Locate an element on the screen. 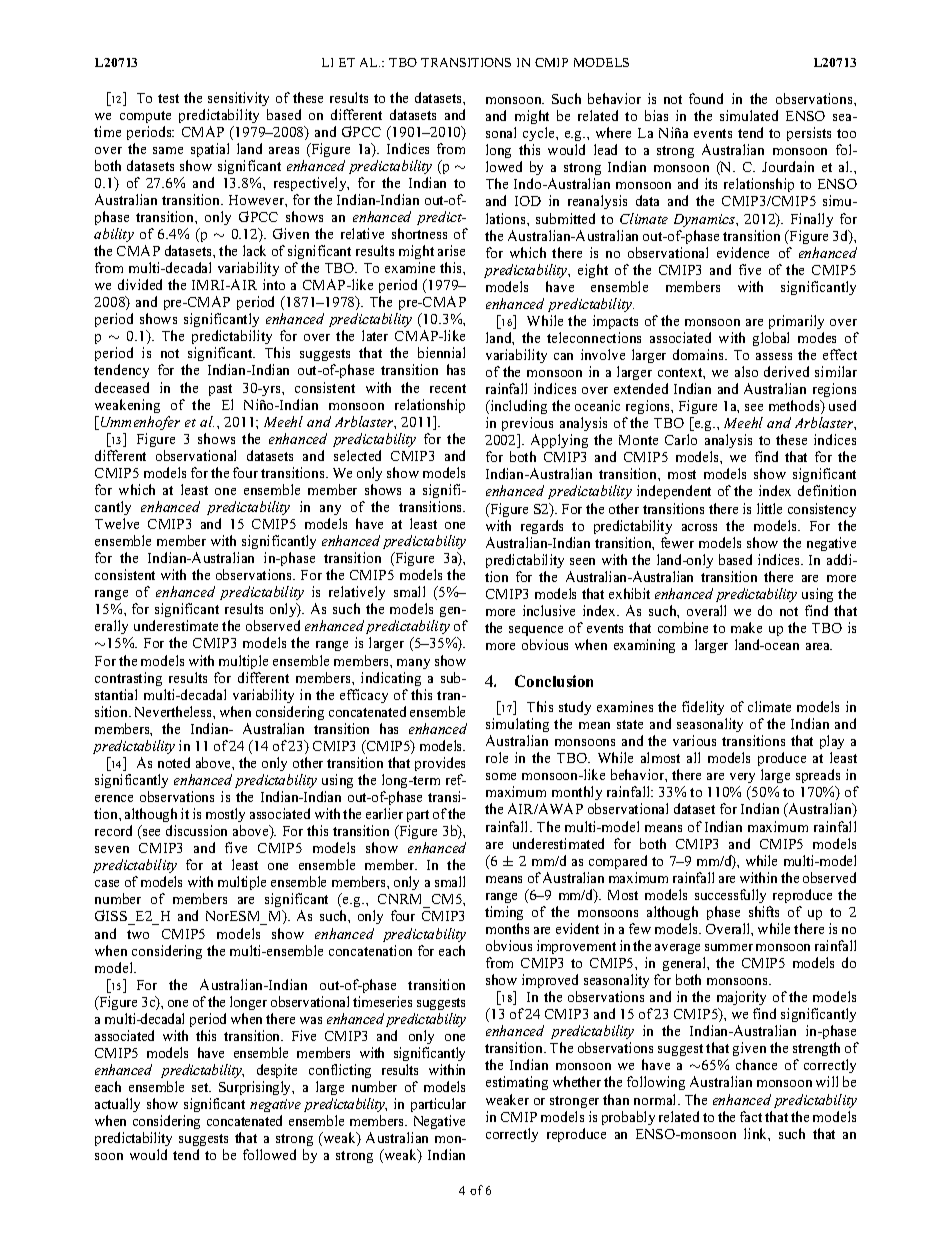  successfully is located at coordinates (730, 896).
